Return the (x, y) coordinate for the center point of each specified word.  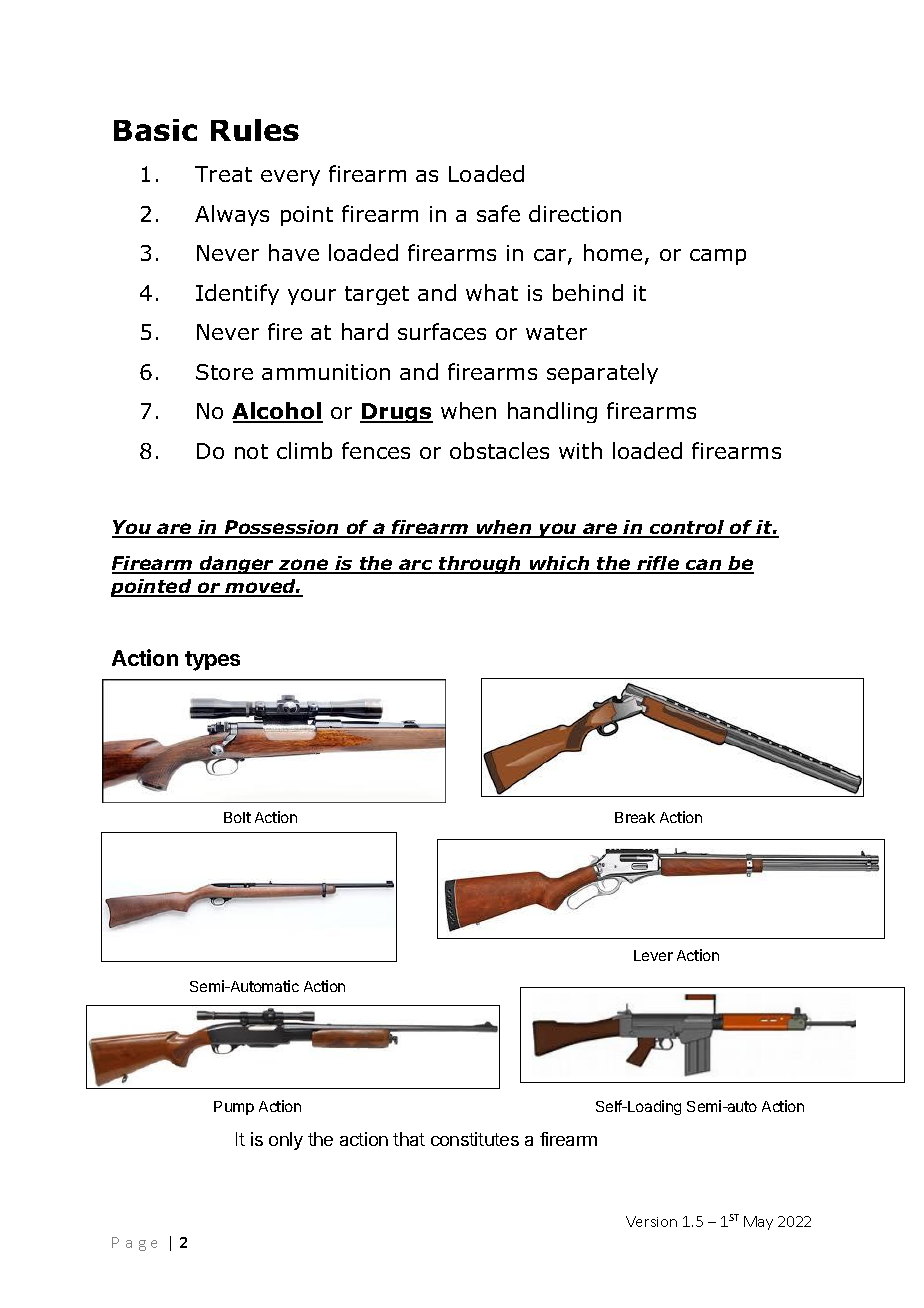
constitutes (475, 1139)
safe (498, 213)
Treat (223, 174)
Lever (653, 955)
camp (718, 257)
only (286, 1141)
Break (635, 817)
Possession (281, 529)
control (687, 529)
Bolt (237, 817)
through (480, 565)
